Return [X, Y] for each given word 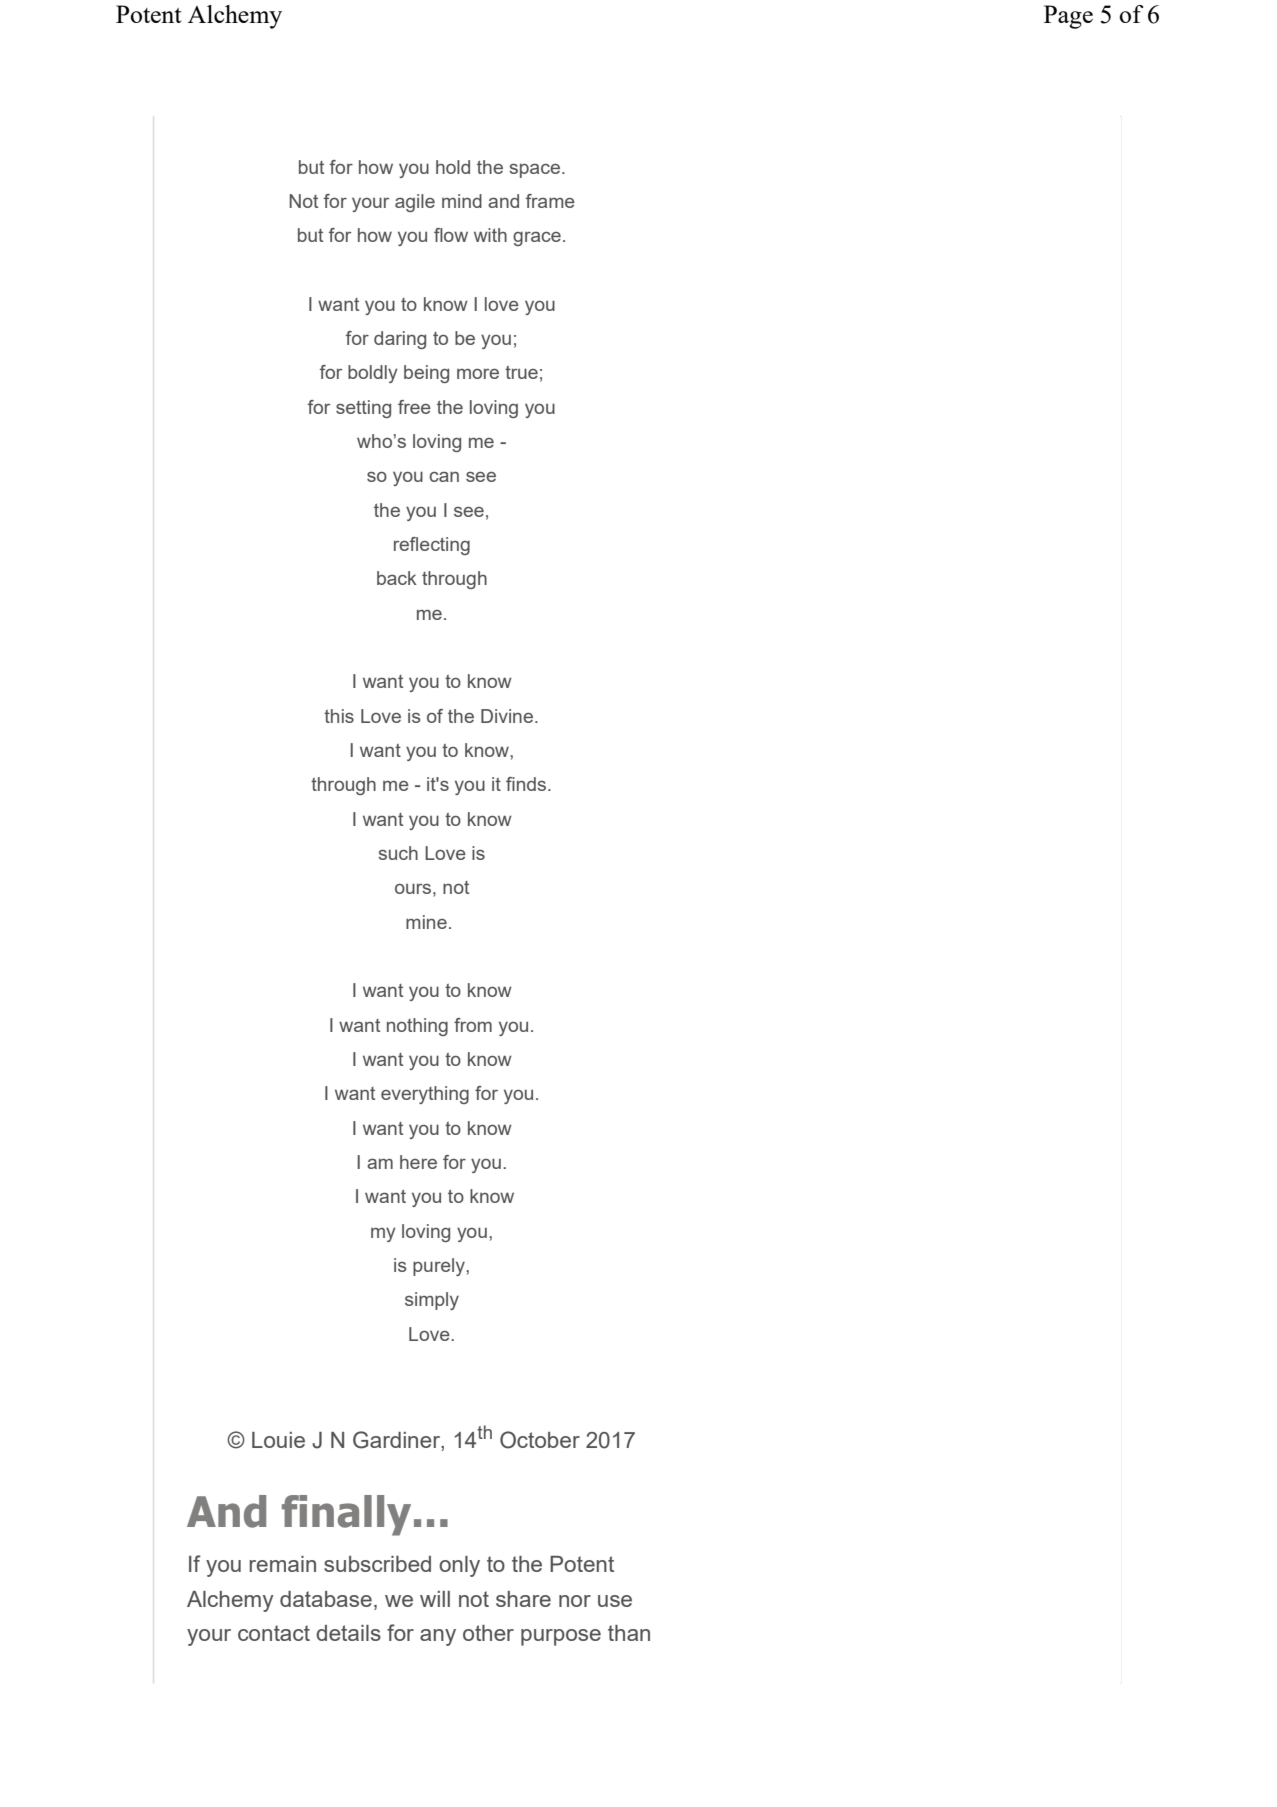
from [473, 1025]
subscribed [377, 1564]
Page [1068, 17]
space [534, 171]
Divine [507, 716]
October [540, 1440]
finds [527, 784]
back [397, 578]
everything [425, 1095]
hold [453, 167]
